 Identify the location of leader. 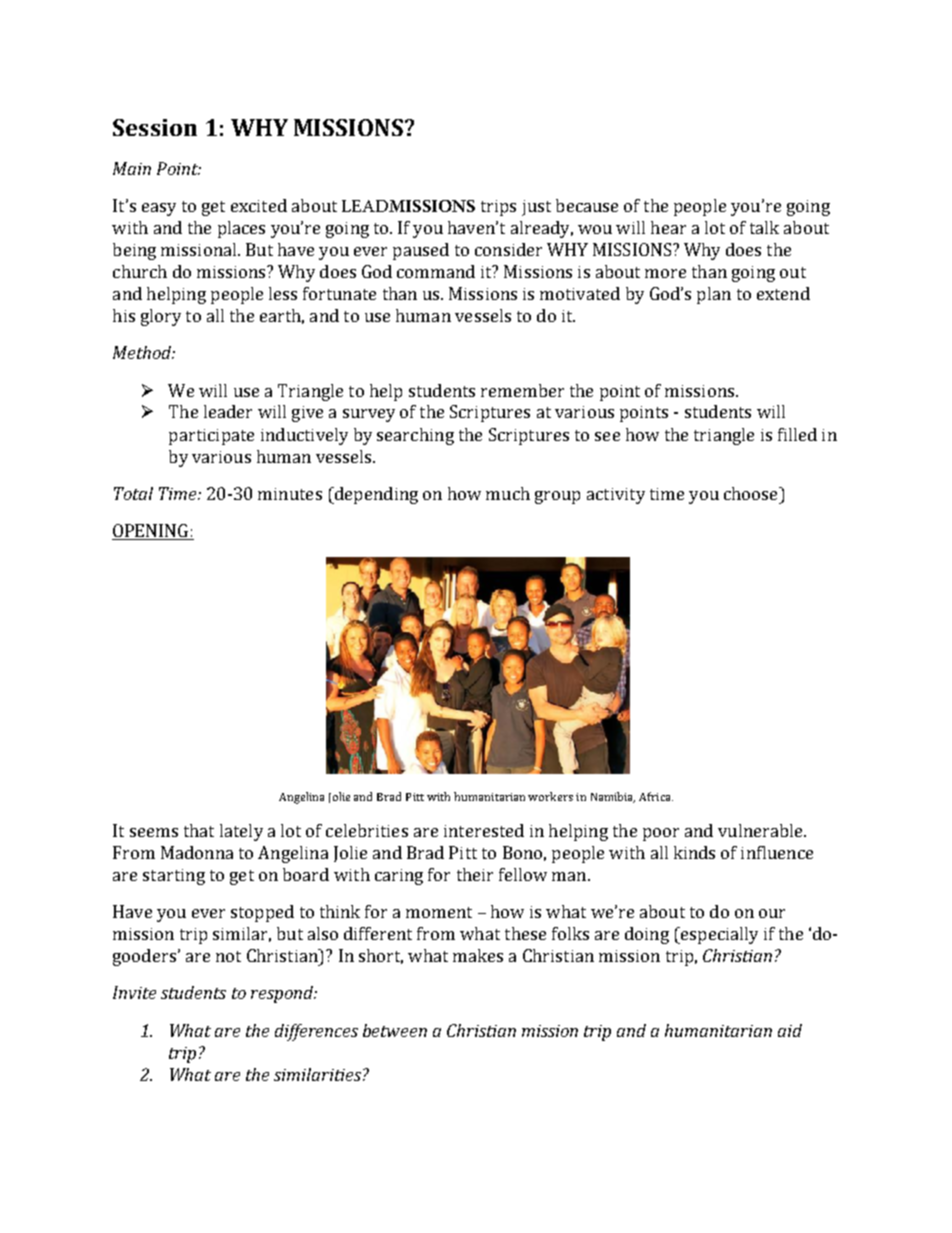
(228, 411).
